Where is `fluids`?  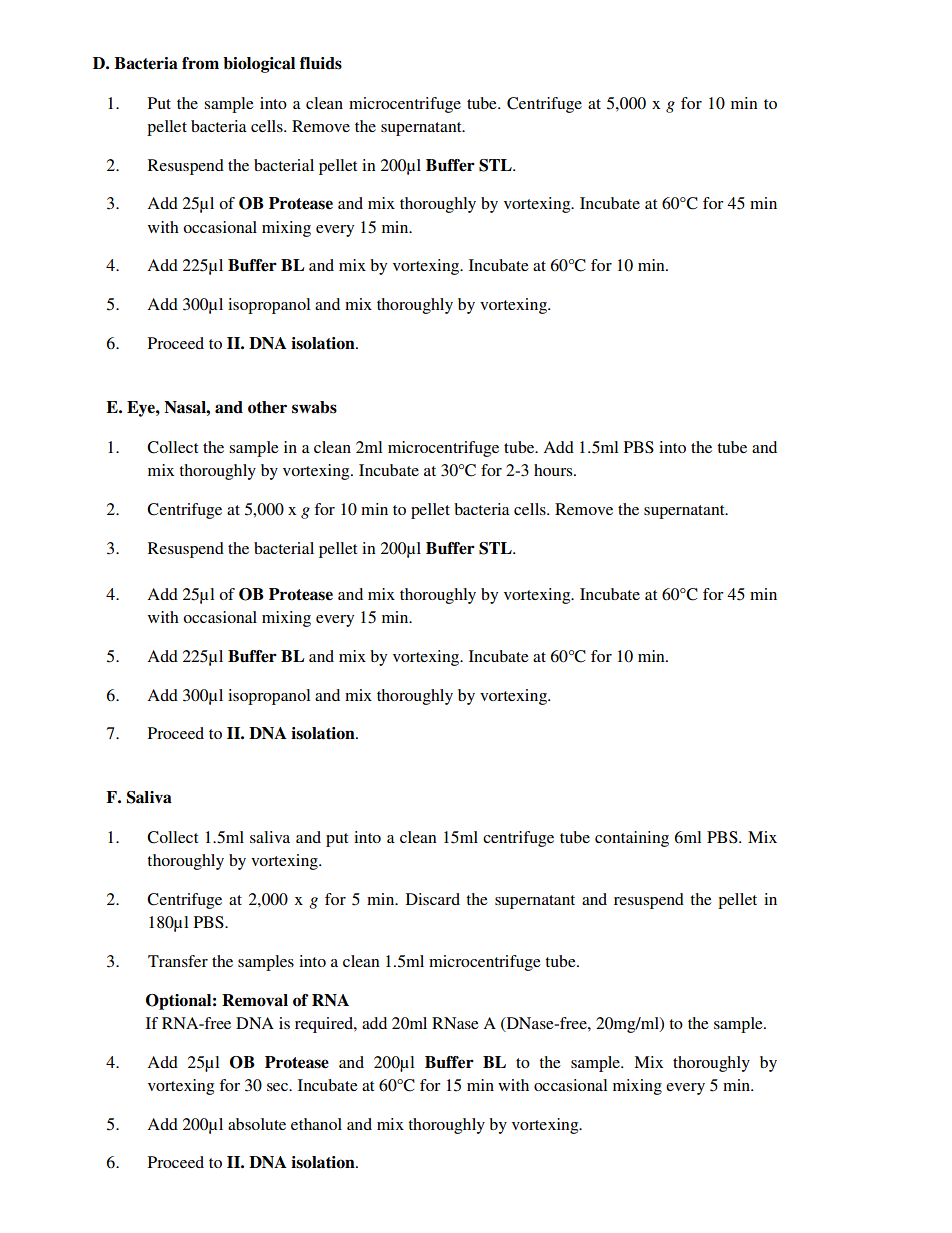
fluids is located at coordinates (321, 63).
